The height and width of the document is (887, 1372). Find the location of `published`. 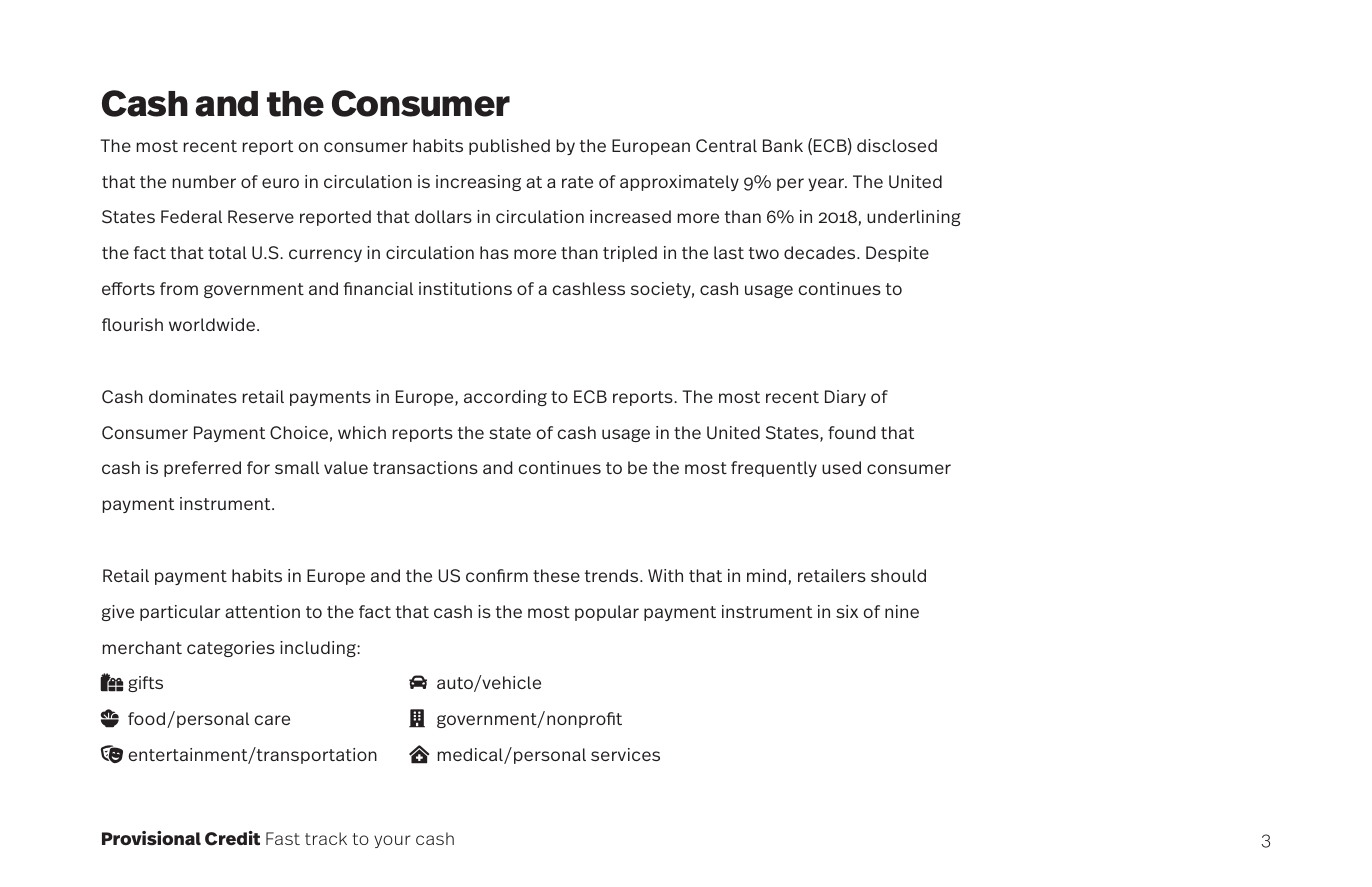

published is located at coordinates (509, 147).
